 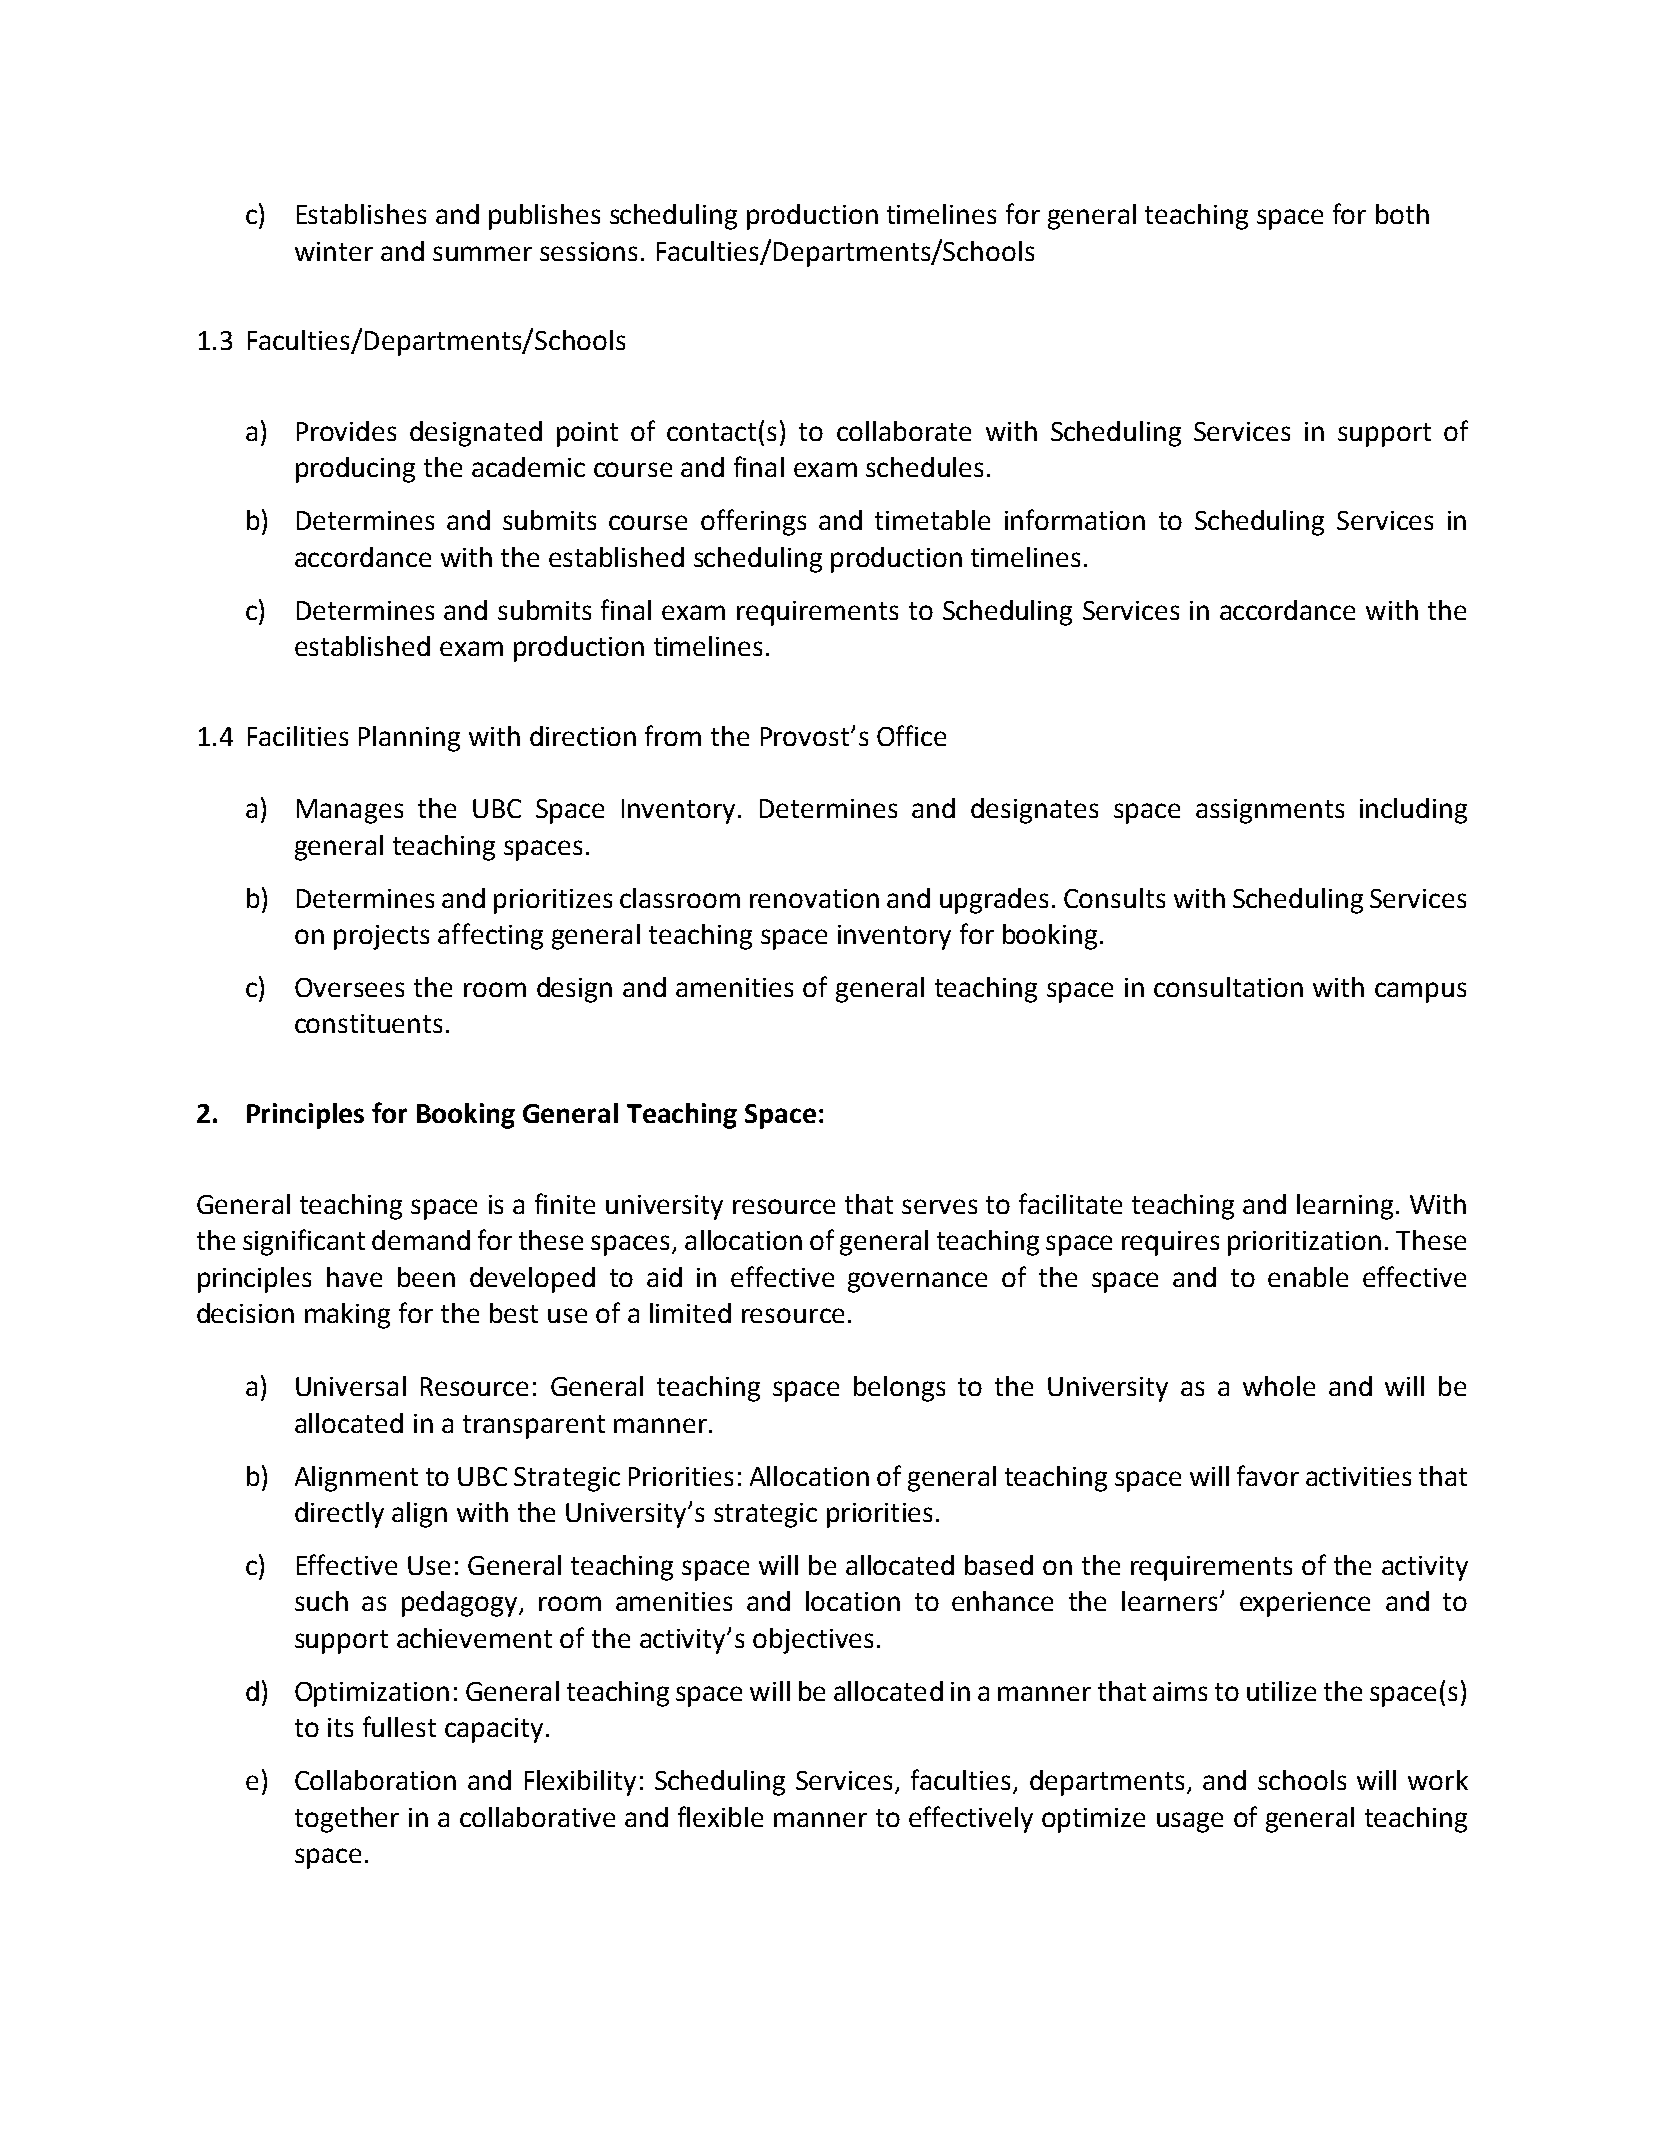 I want to click on winter, so click(x=334, y=251).
